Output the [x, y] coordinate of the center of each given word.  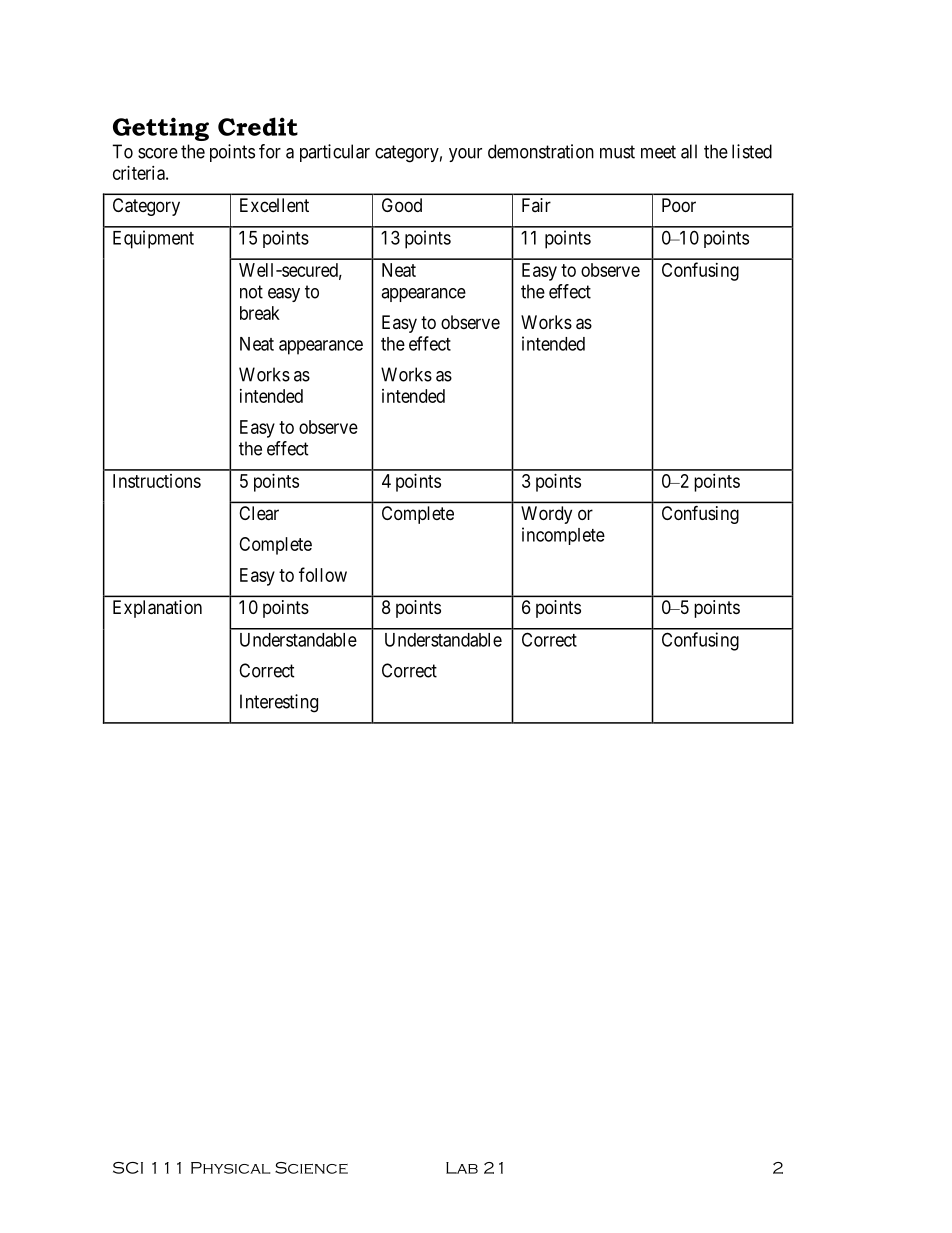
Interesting [279, 703]
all [689, 151]
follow [323, 574]
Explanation [157, 609]
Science [311, 1168]
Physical [230, 1168]
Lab [462, 1168]
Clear [259, 513]
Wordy [546, 515]
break [260, 313]
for [270, 151]
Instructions [157, 481]
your [465, 155]
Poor [679, 205]
